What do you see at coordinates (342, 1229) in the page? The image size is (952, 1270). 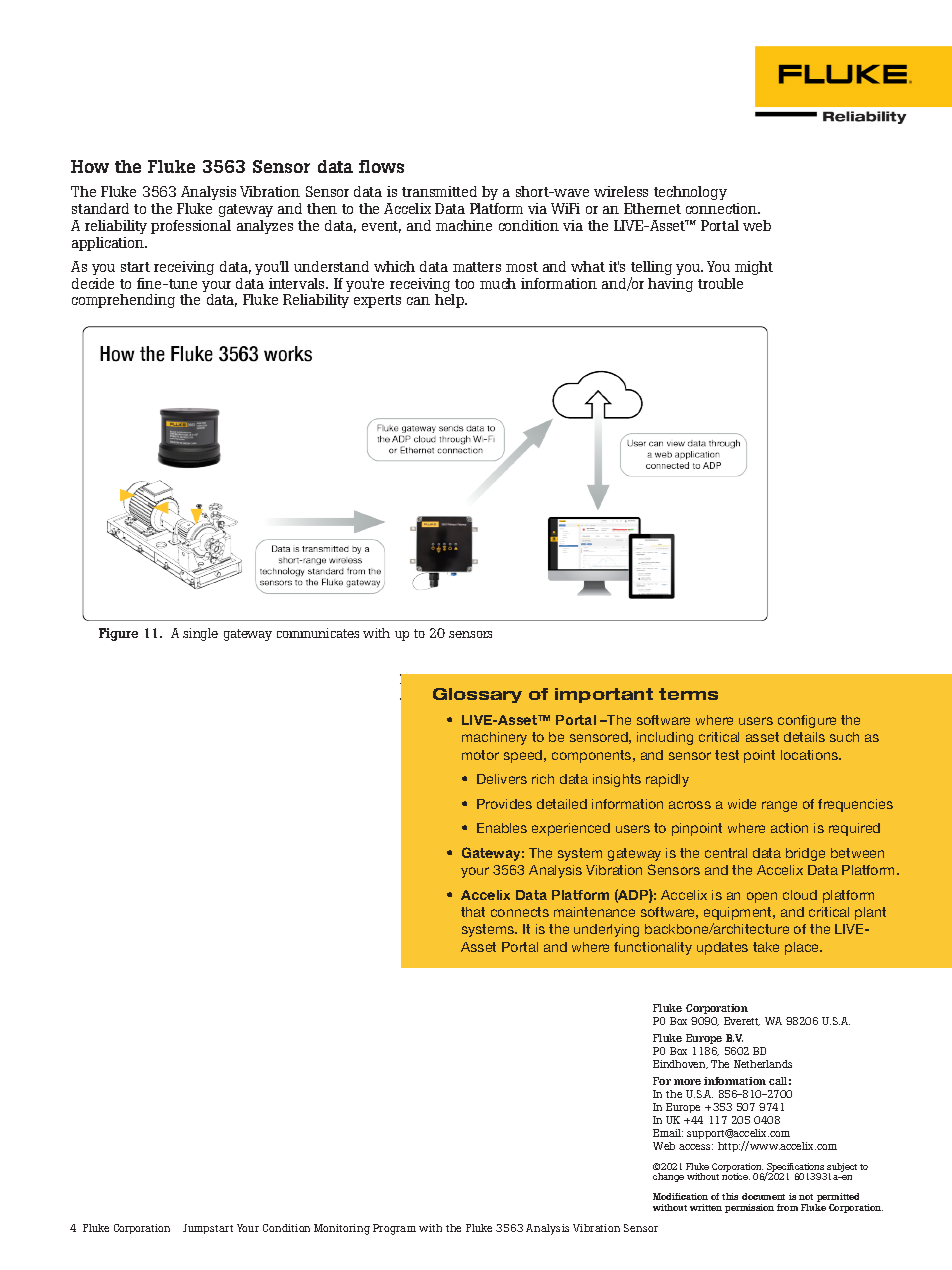 I see `Monitoring` at bounding box center [342, 1229].
